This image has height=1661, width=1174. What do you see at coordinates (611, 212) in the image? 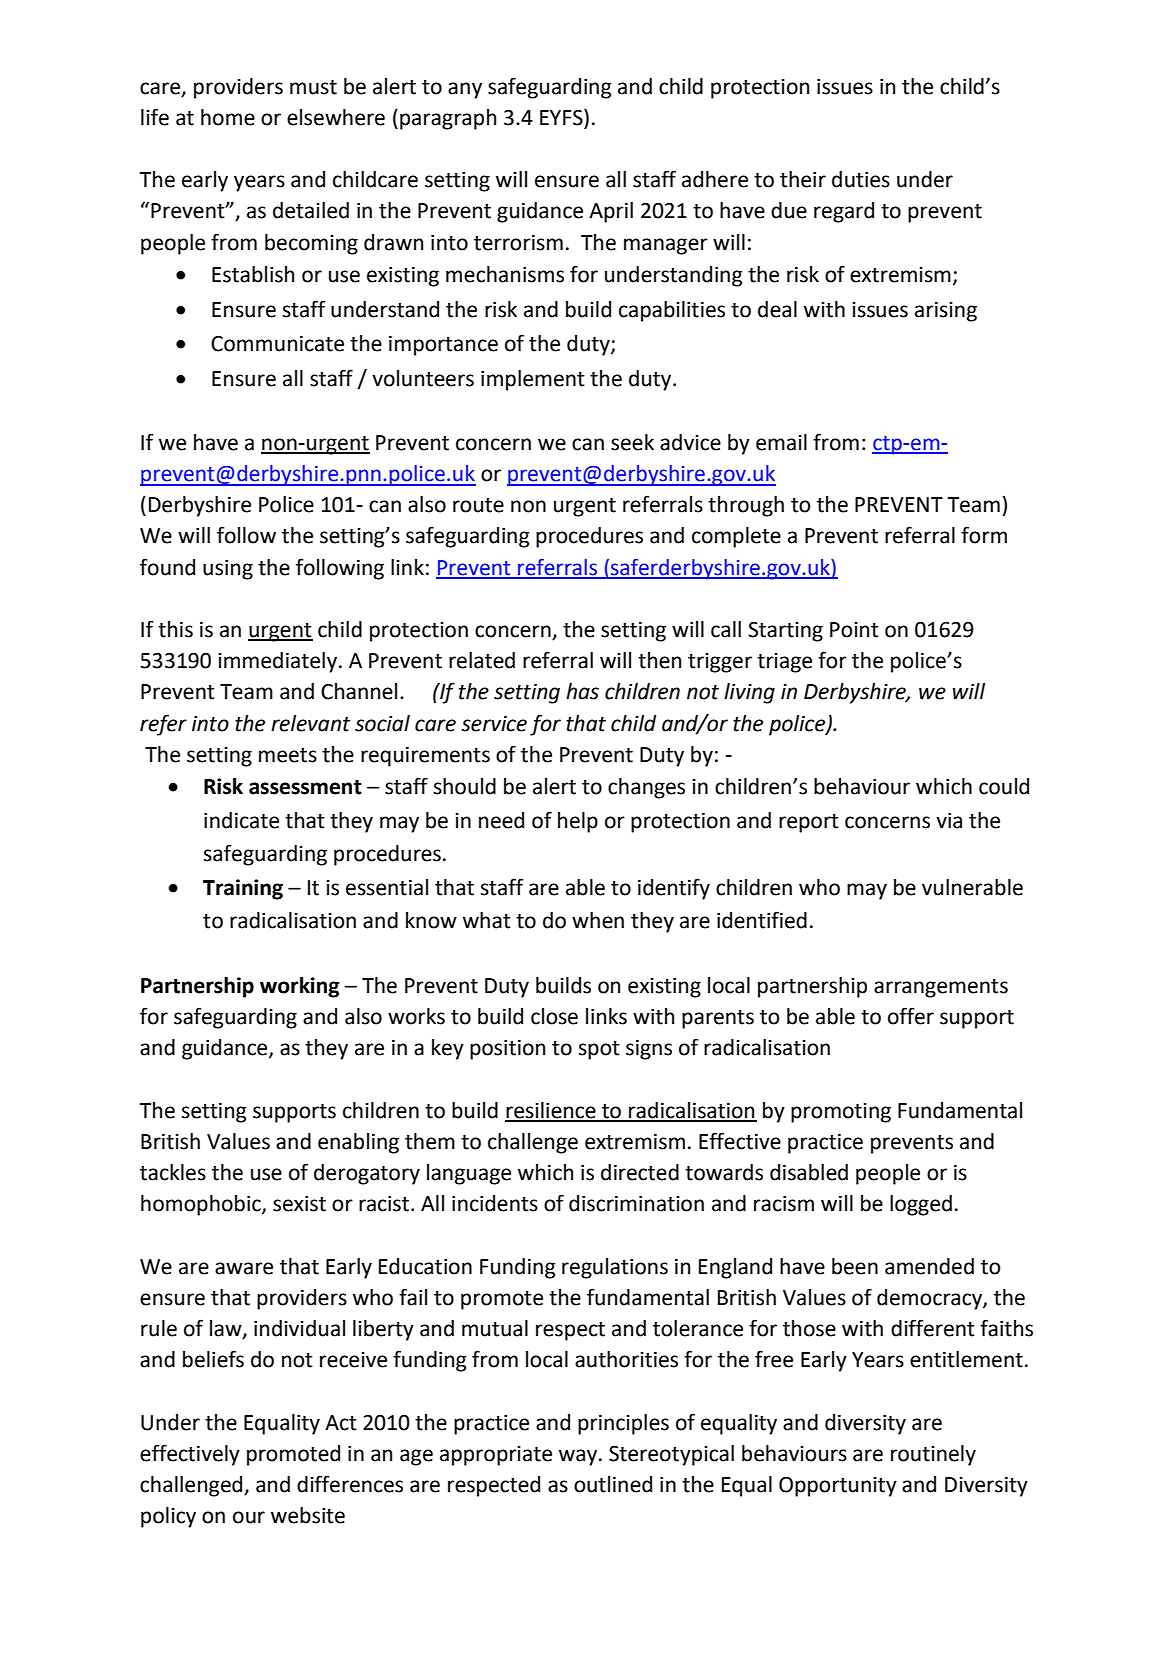
I see `April` at bounding box center [611, 212].
